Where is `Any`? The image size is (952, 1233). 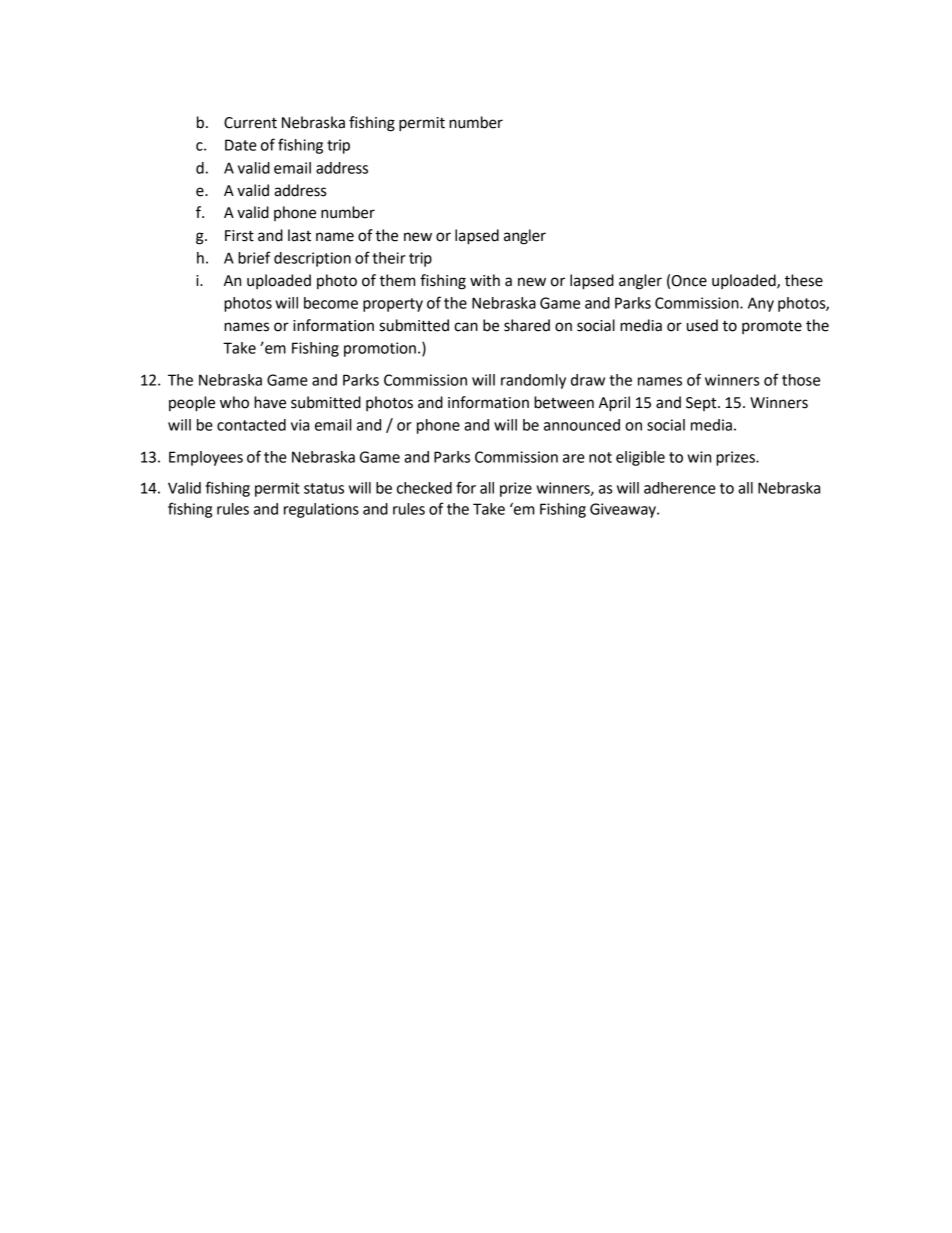
Any is located at coordinates (761, 304).
